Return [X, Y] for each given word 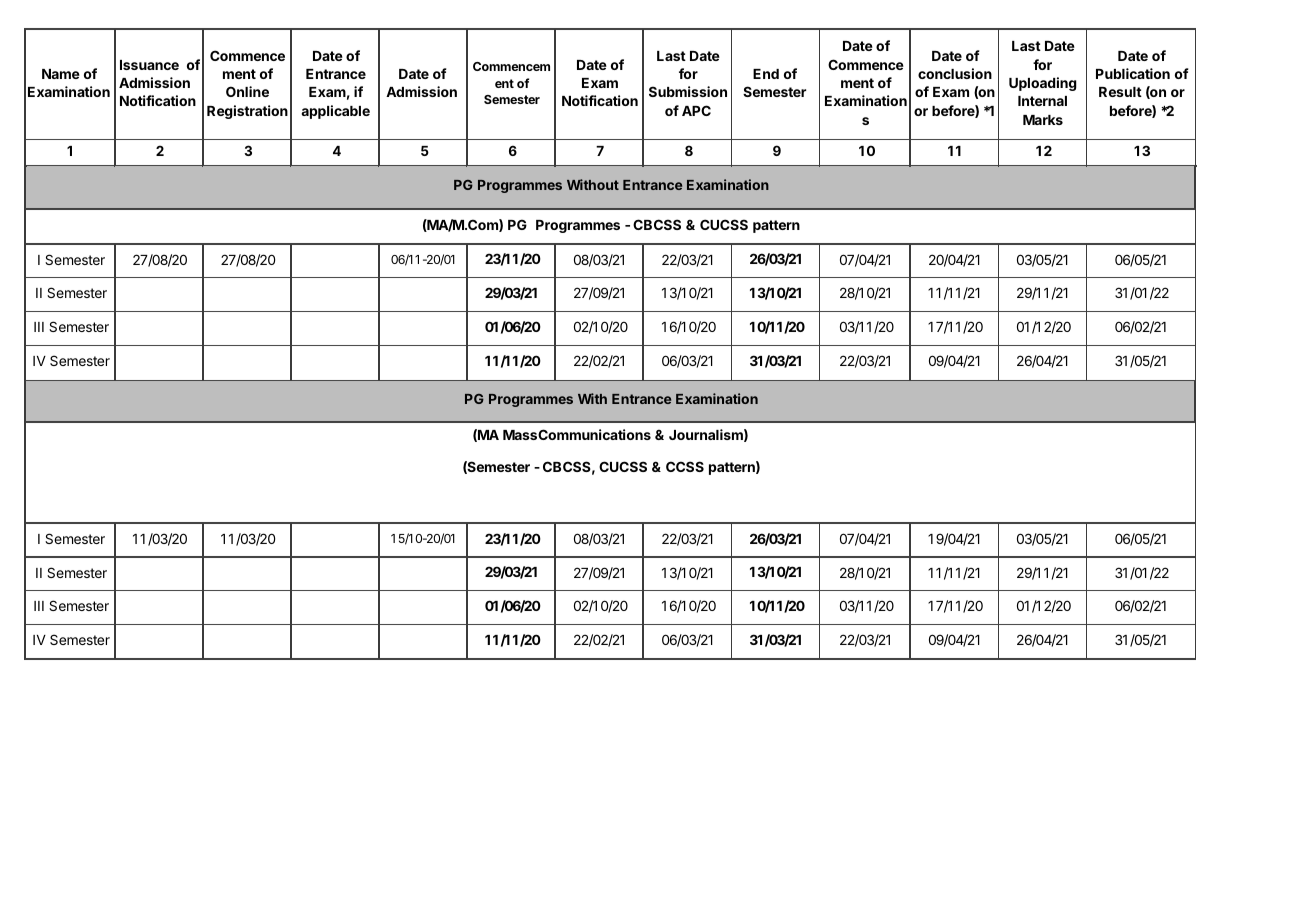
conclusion [955, 73]
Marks [1043, 120]
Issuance [149, 65]
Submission [688, 91]
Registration [247, 112]
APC [696, 110]
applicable [335, 112]
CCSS [685, 466]
